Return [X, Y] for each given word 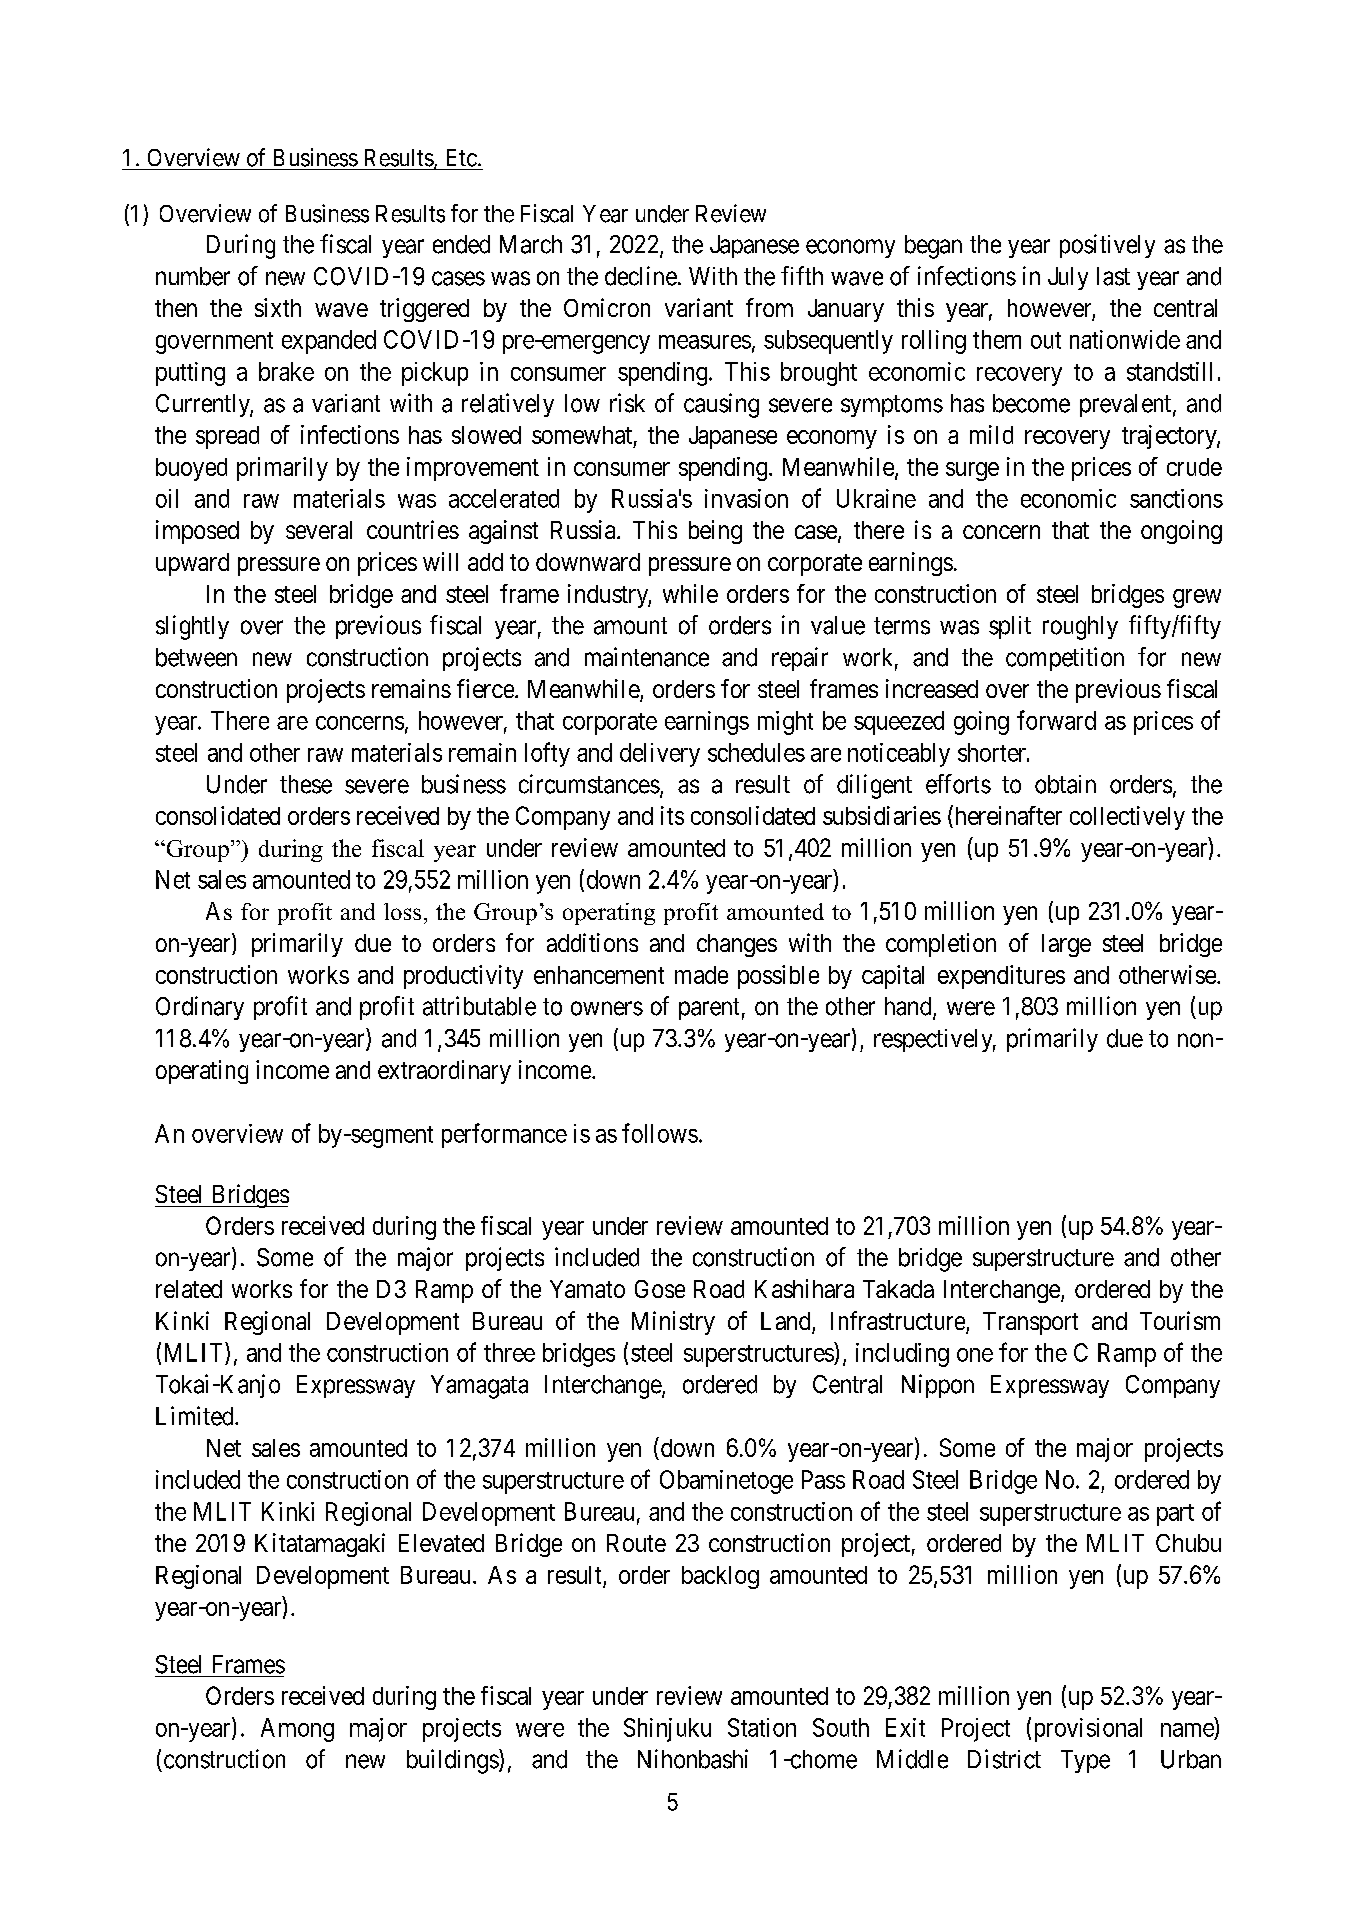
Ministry [673, 1323]
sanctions [1176, 498]
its [672, 815]
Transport [1030, 1323]
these [306, 784]
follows [660, 1133]
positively [1107, 246]
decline [641, 276]
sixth [278, 307]
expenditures [1001, 977]
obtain [1065, 784]
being [715, 532]
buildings [453, 1761]
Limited [196, 1416]
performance [504, 1135]
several [319, 530]
